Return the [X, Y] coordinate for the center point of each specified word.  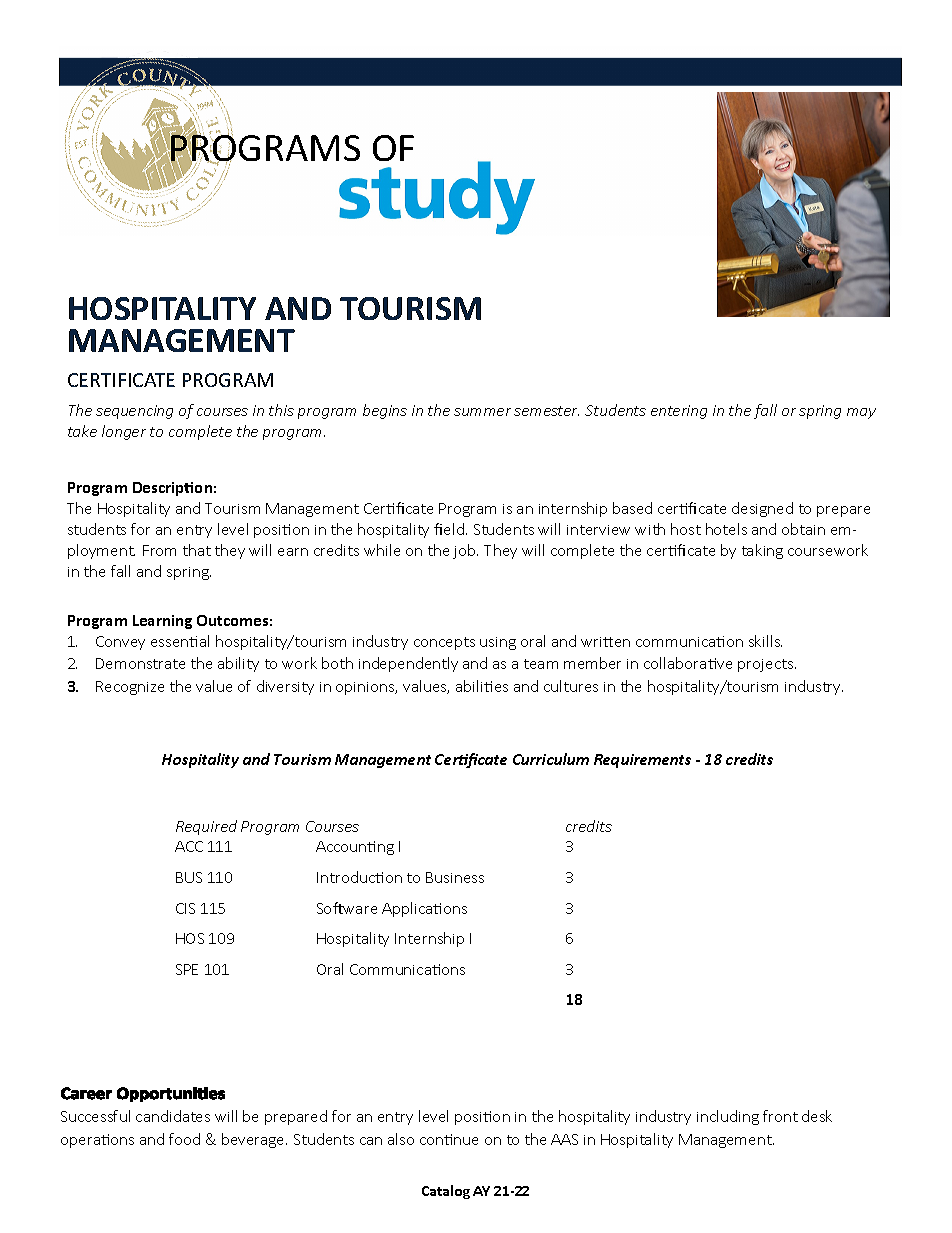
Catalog [446, 1192]
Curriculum [551, 759]
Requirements [642, 761]
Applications [424, 909]
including [728, 1117]
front [780, 1116]
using [498, 643]
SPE [187, 969]
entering [679, 412]
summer [482, 412]
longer [124, 432]
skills [765, 641]
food [184, 1139]
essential [180, 641]
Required [206, 827]
